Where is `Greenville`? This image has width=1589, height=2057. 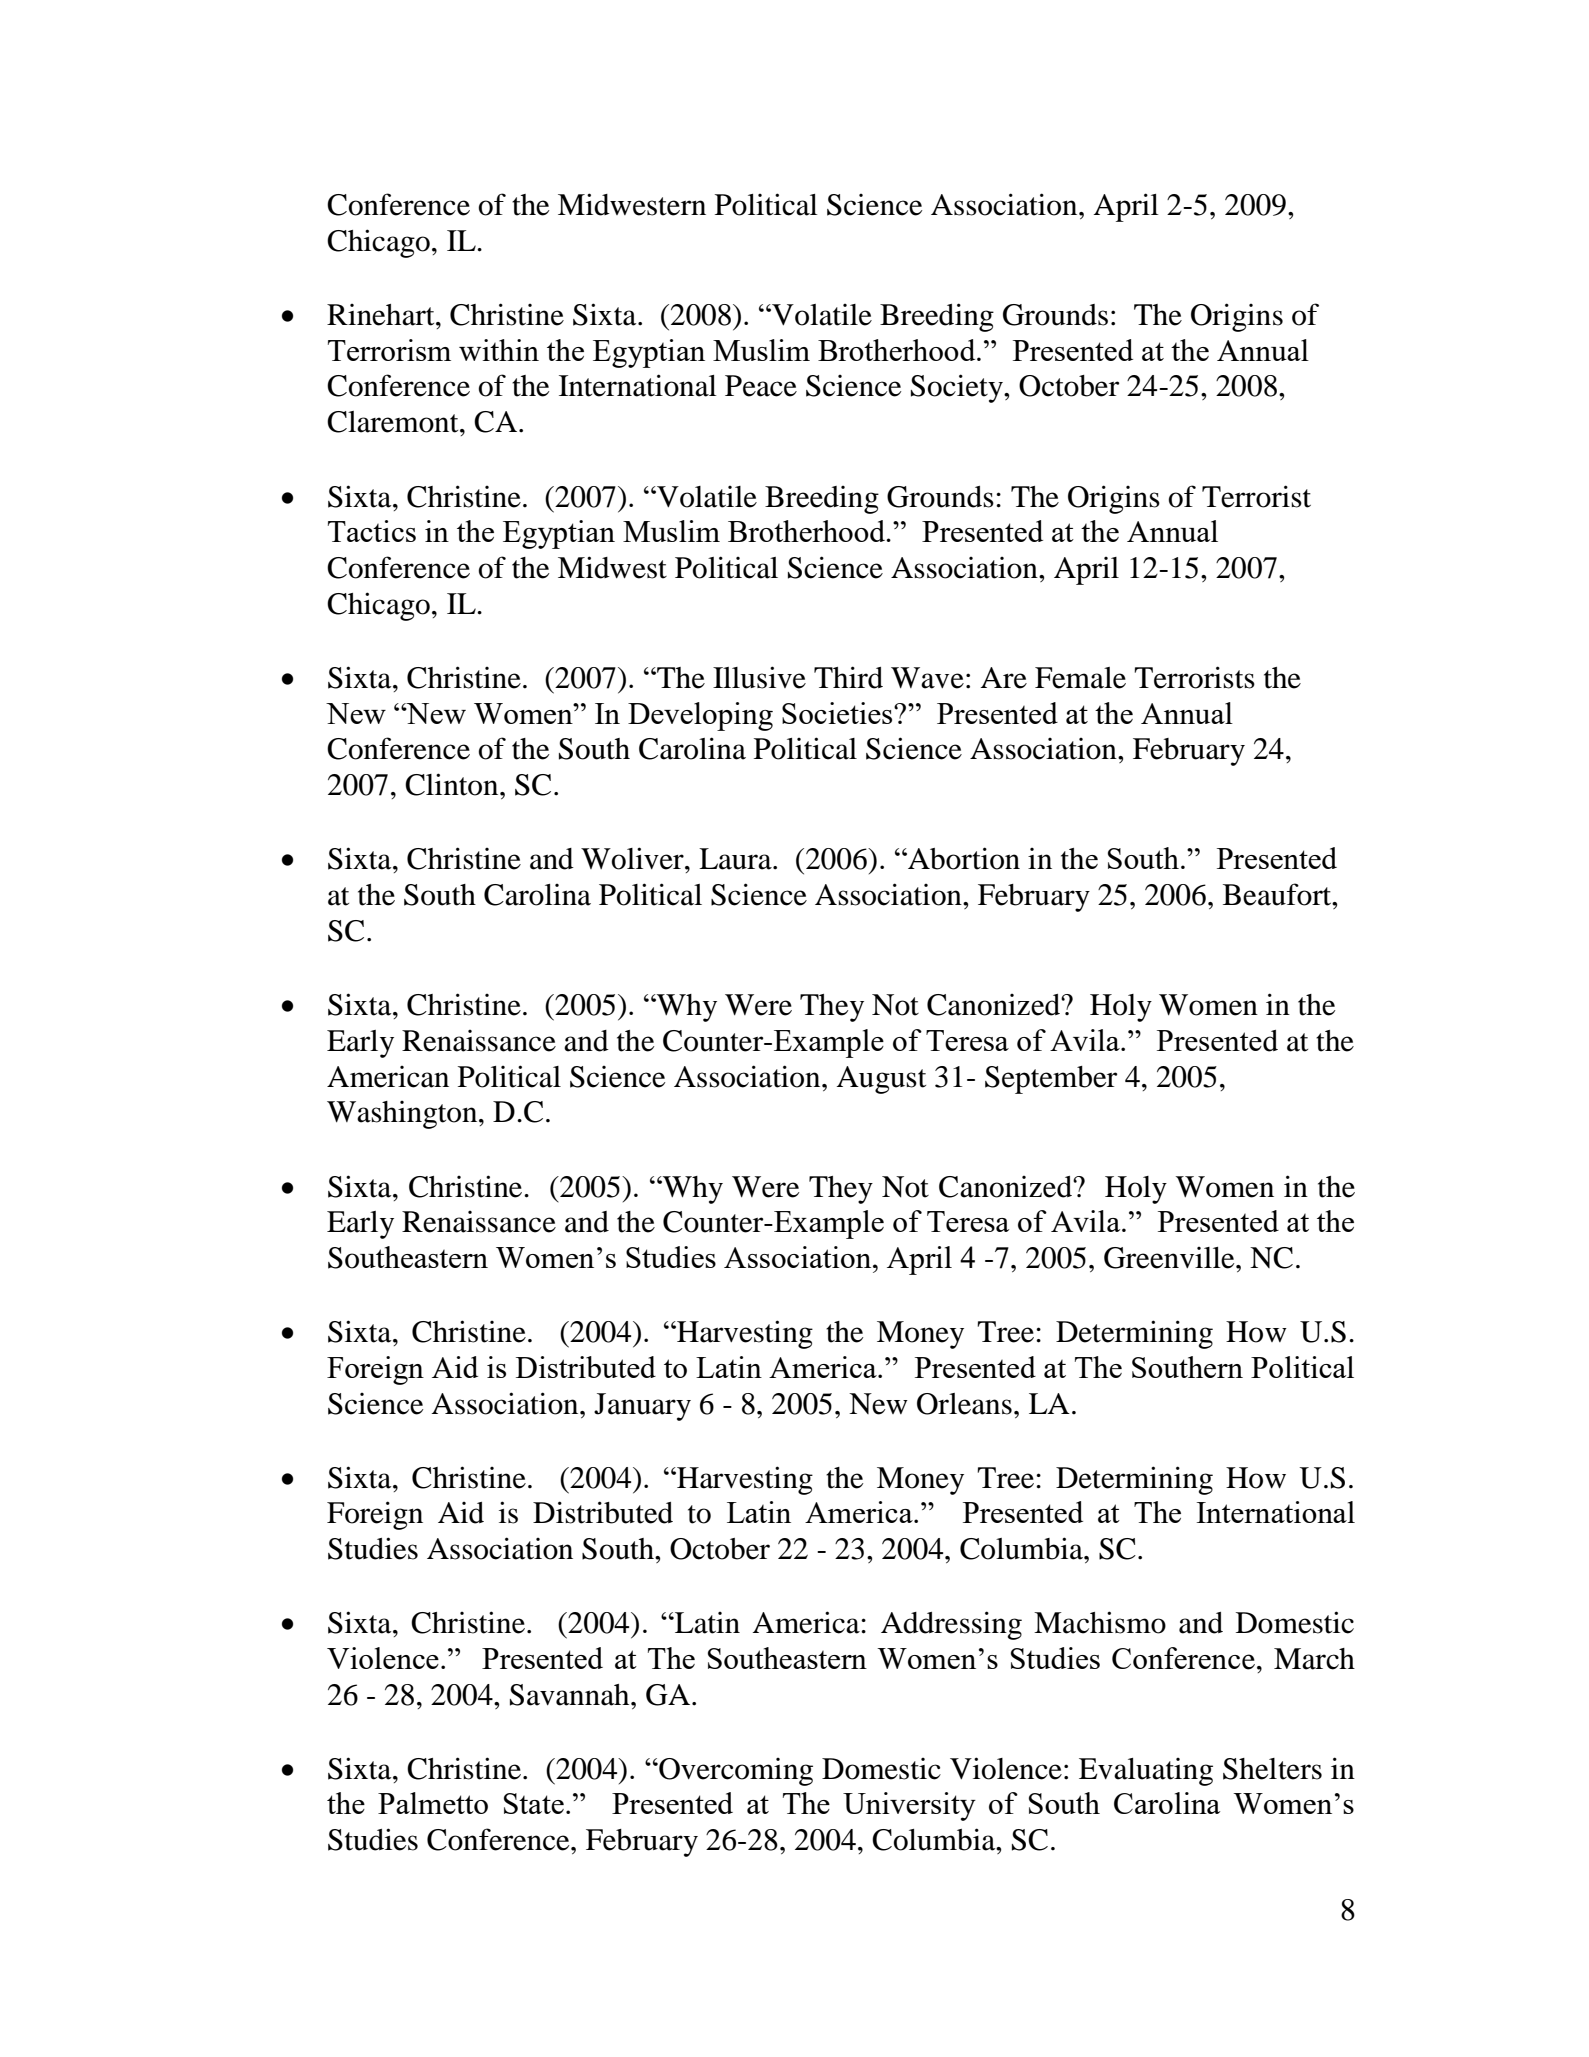
Greenville is located at coordinates (1170, 1258).
